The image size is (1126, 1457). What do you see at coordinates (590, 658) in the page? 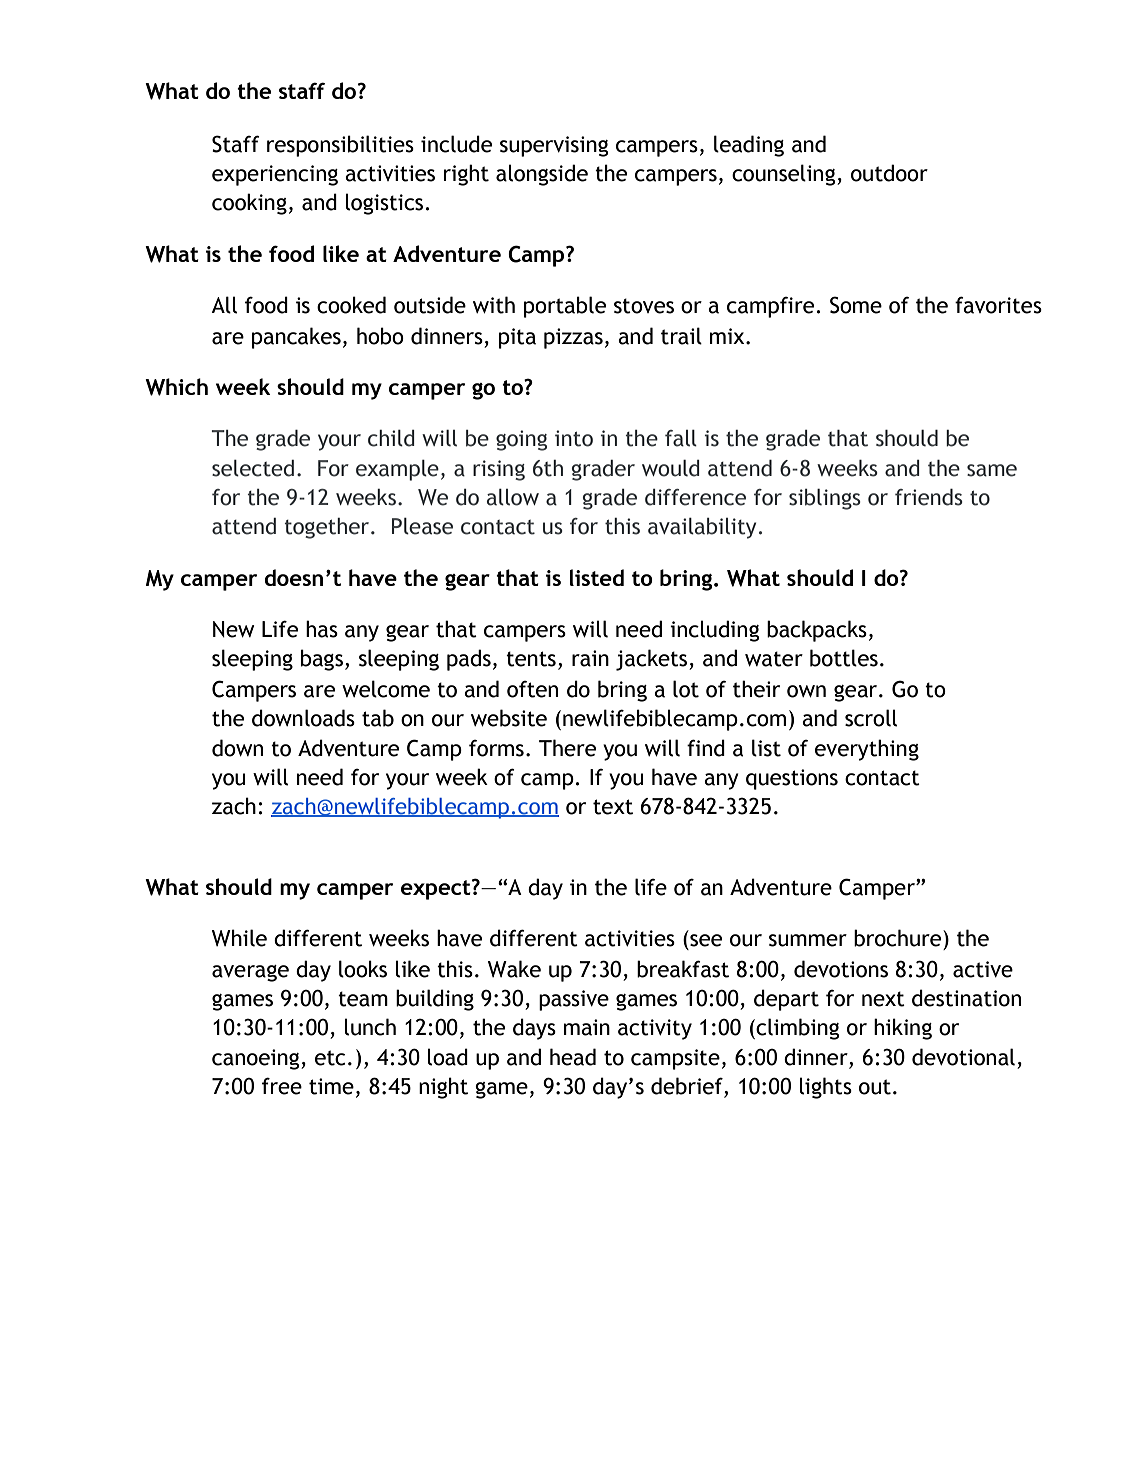
I see `rain` at bounding box center [590, 658].
